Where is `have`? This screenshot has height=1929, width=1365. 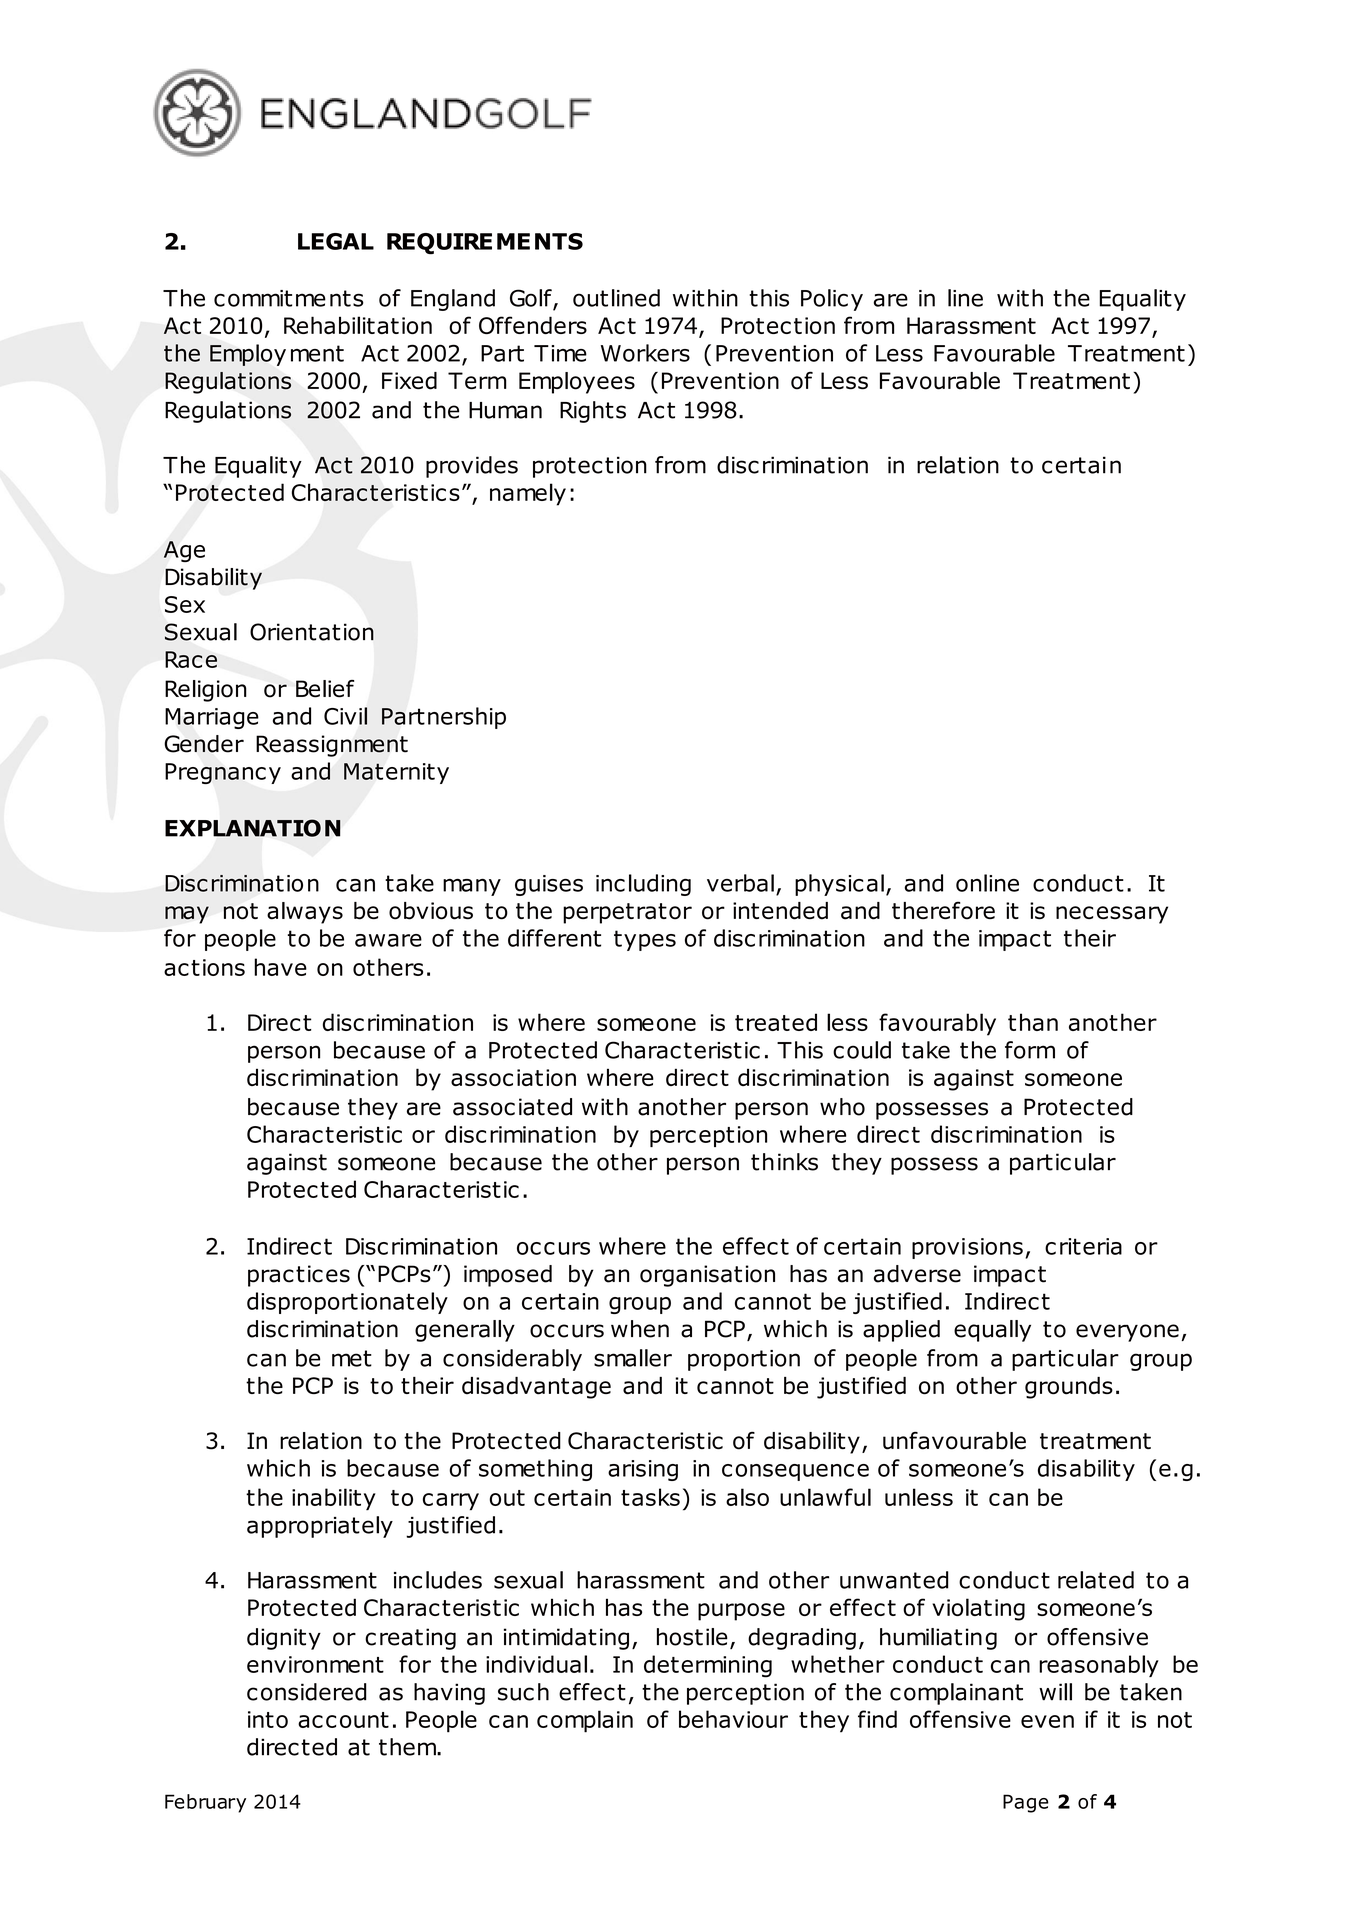 have is located at coordinates (280, 967).
